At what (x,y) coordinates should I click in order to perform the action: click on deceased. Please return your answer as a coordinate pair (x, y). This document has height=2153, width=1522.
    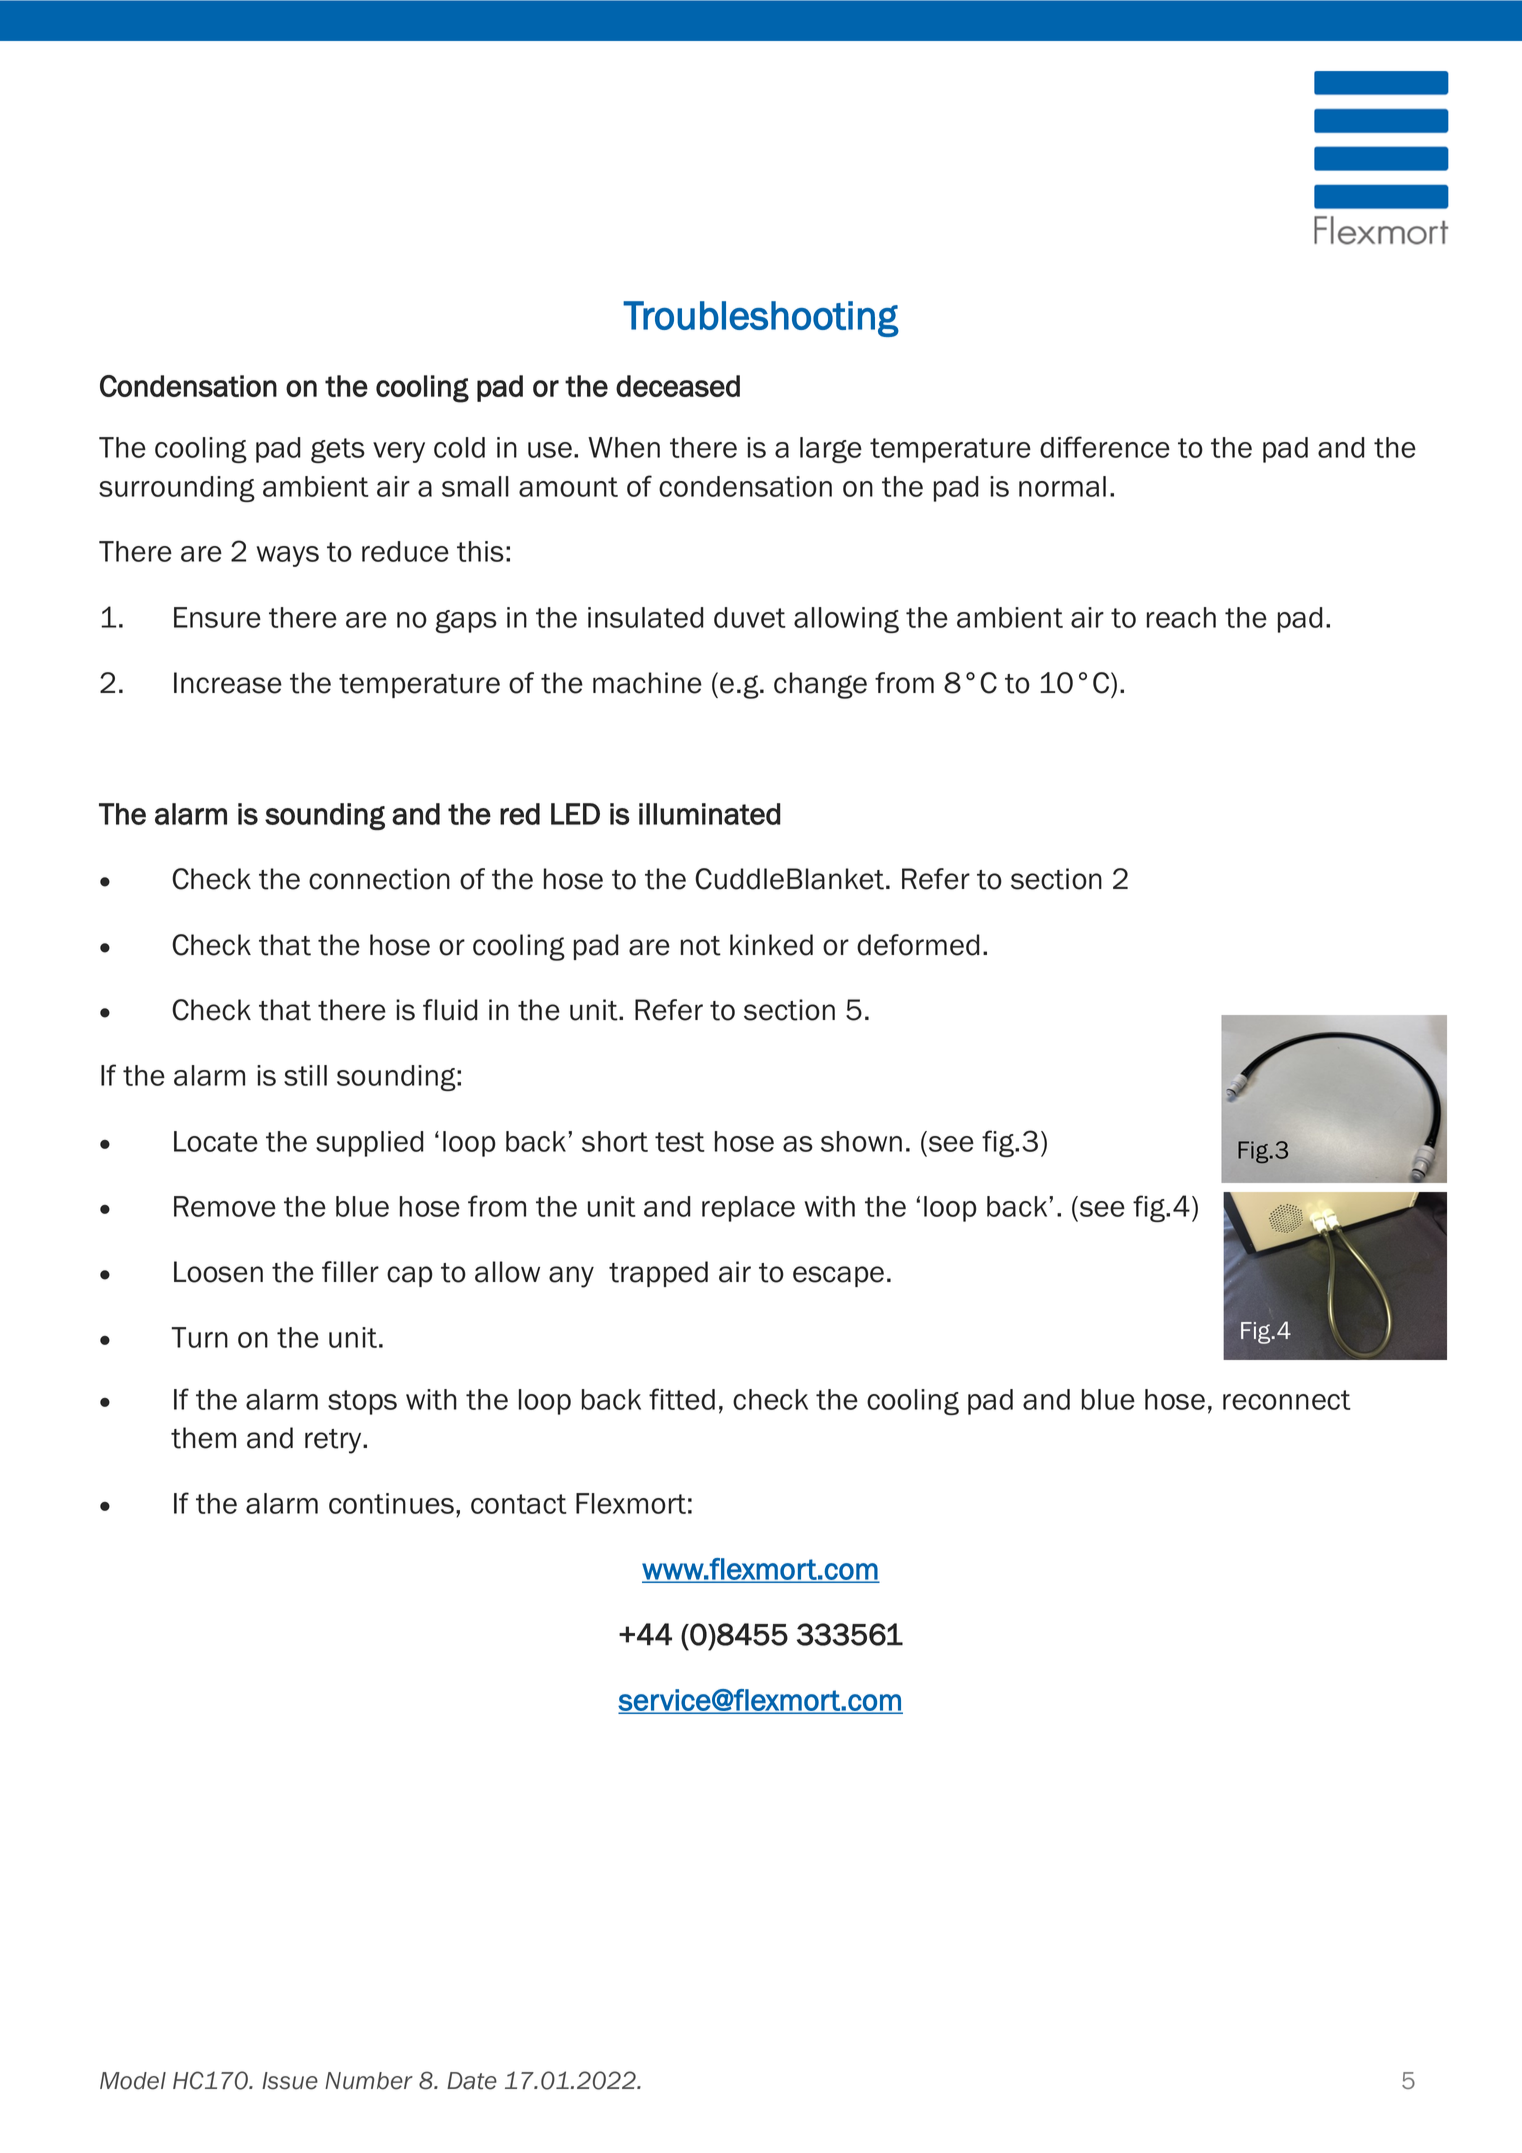
    Looking at the image, I should click on (678, 386).
